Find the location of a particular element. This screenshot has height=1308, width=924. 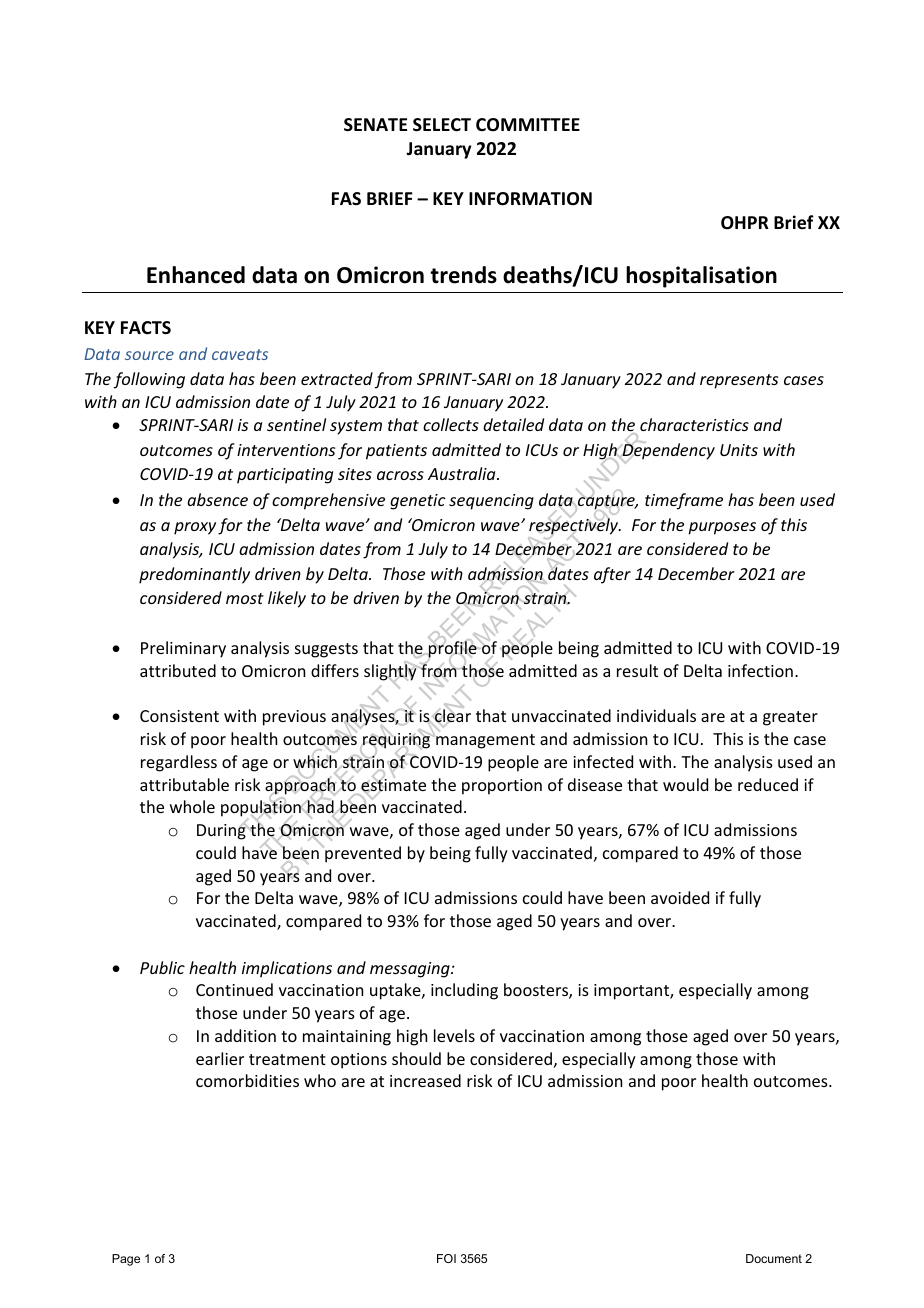

Page is located at coordinates (126, 1260).
